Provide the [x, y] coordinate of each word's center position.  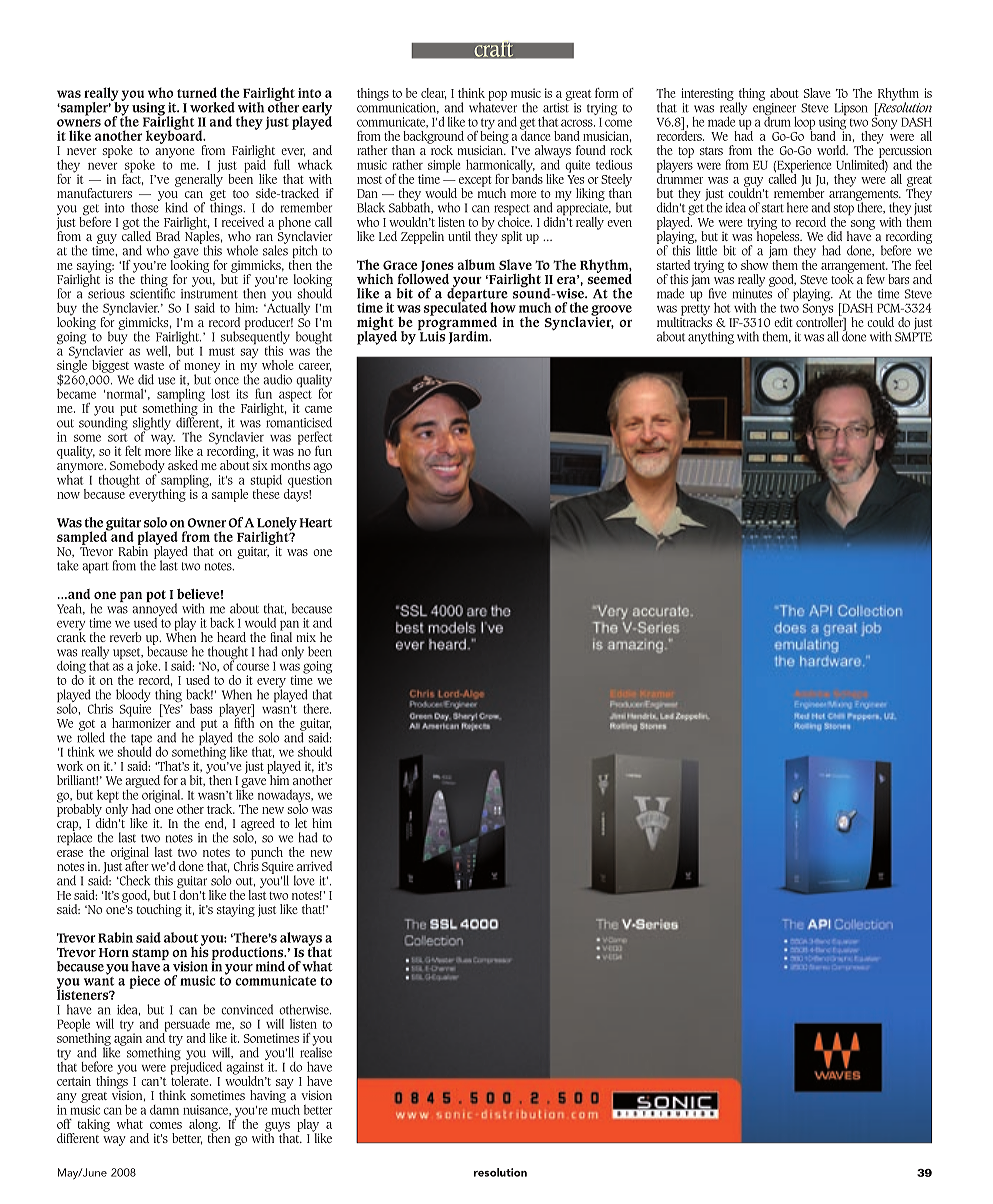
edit [783, 322]
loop [804, 124]
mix [306, 637]
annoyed [154, 610]
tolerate [191, 1079]
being [494, 137]
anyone [175, 153]
